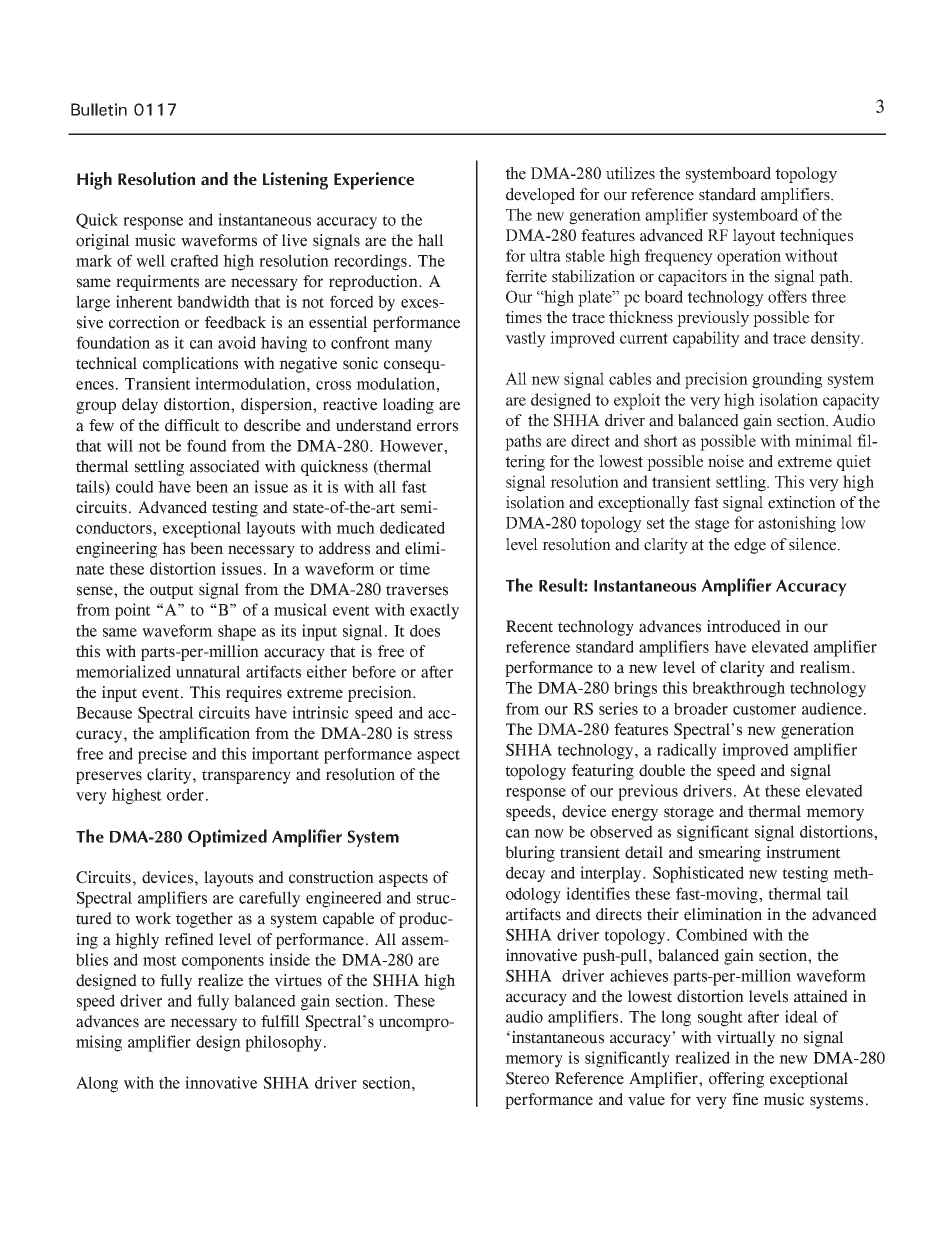  What do you see at coordinates (726, 461) in the screenshot?
I see `noise` at bounding box center [726, 461].
